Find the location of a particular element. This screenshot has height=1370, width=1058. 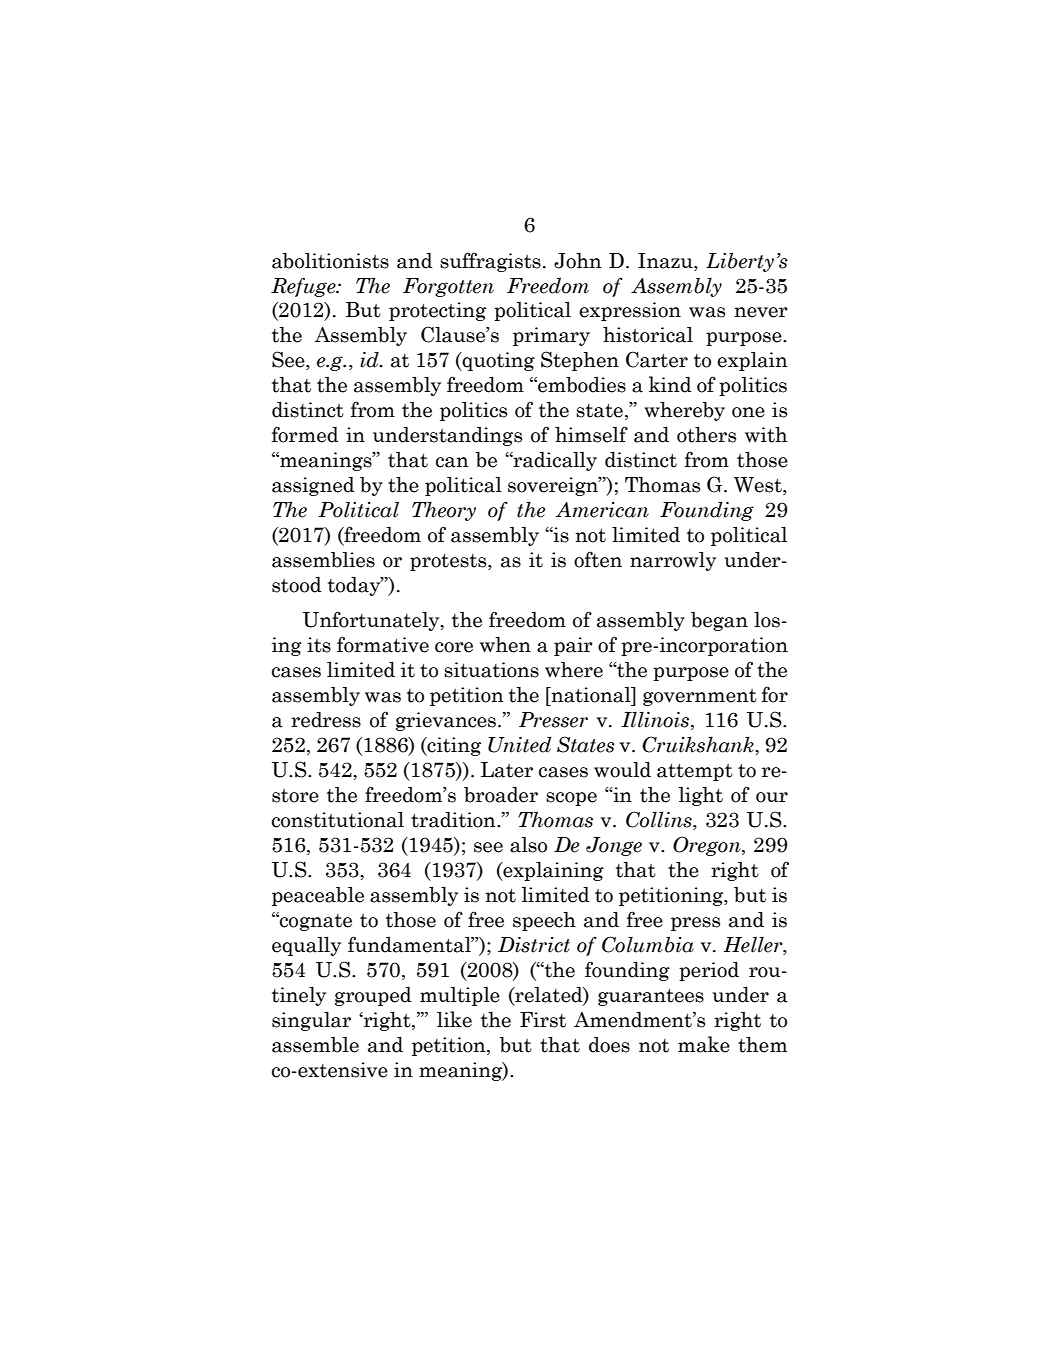

never is located at coordinates (761, 312).
